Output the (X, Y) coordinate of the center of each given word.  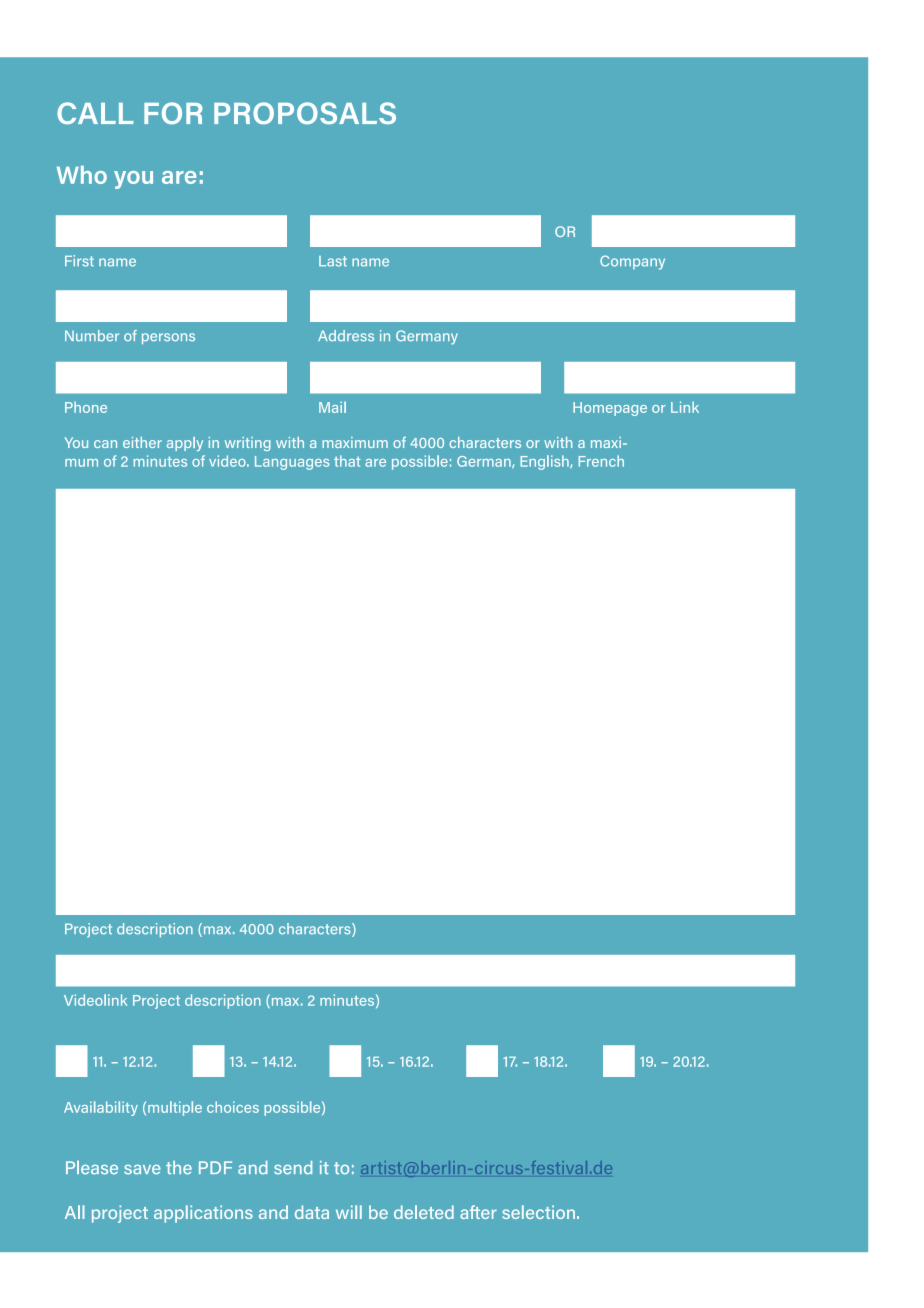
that (347, 461)
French (601, 461)
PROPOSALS (305, 113)
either (142, 442)
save (142, 1170)
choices (233, 1107)
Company (632, 262)
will (349, 1212)
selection (538, 1212)
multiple (175, 1108)
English (545, 462)
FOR (173, 113)
